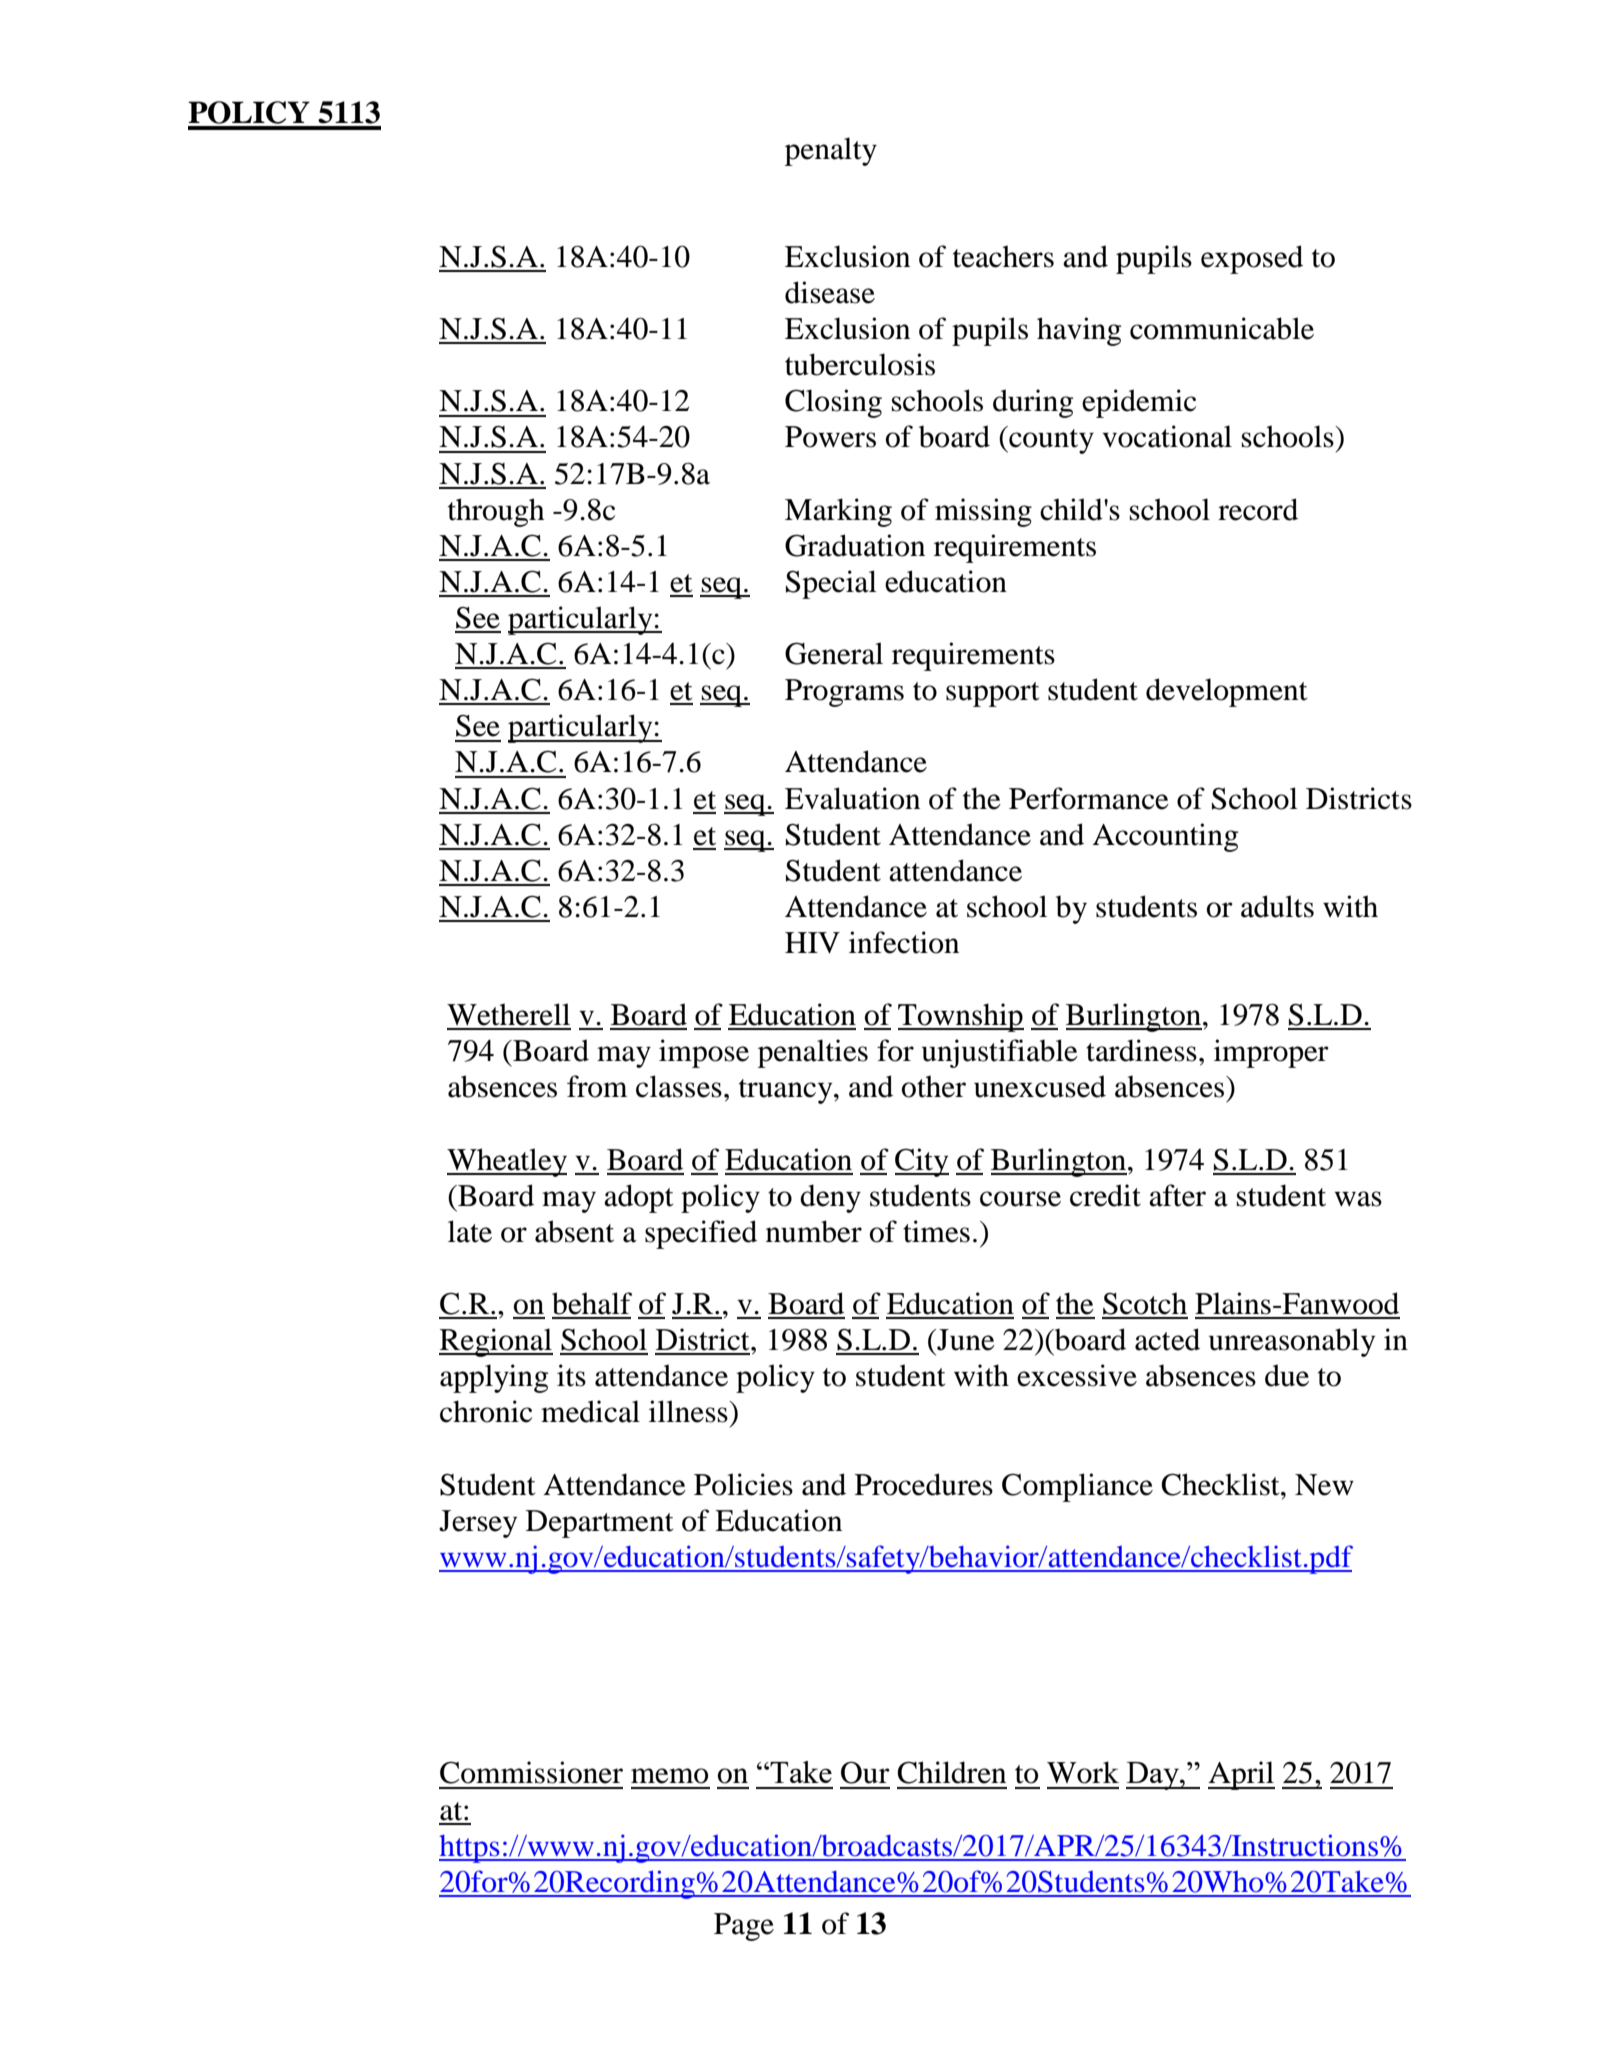 The height and width of the screenshot is (2072, 1601). Describe the element at coordinates (831, 151) in the screenshot. I see `penalty` at that location.
